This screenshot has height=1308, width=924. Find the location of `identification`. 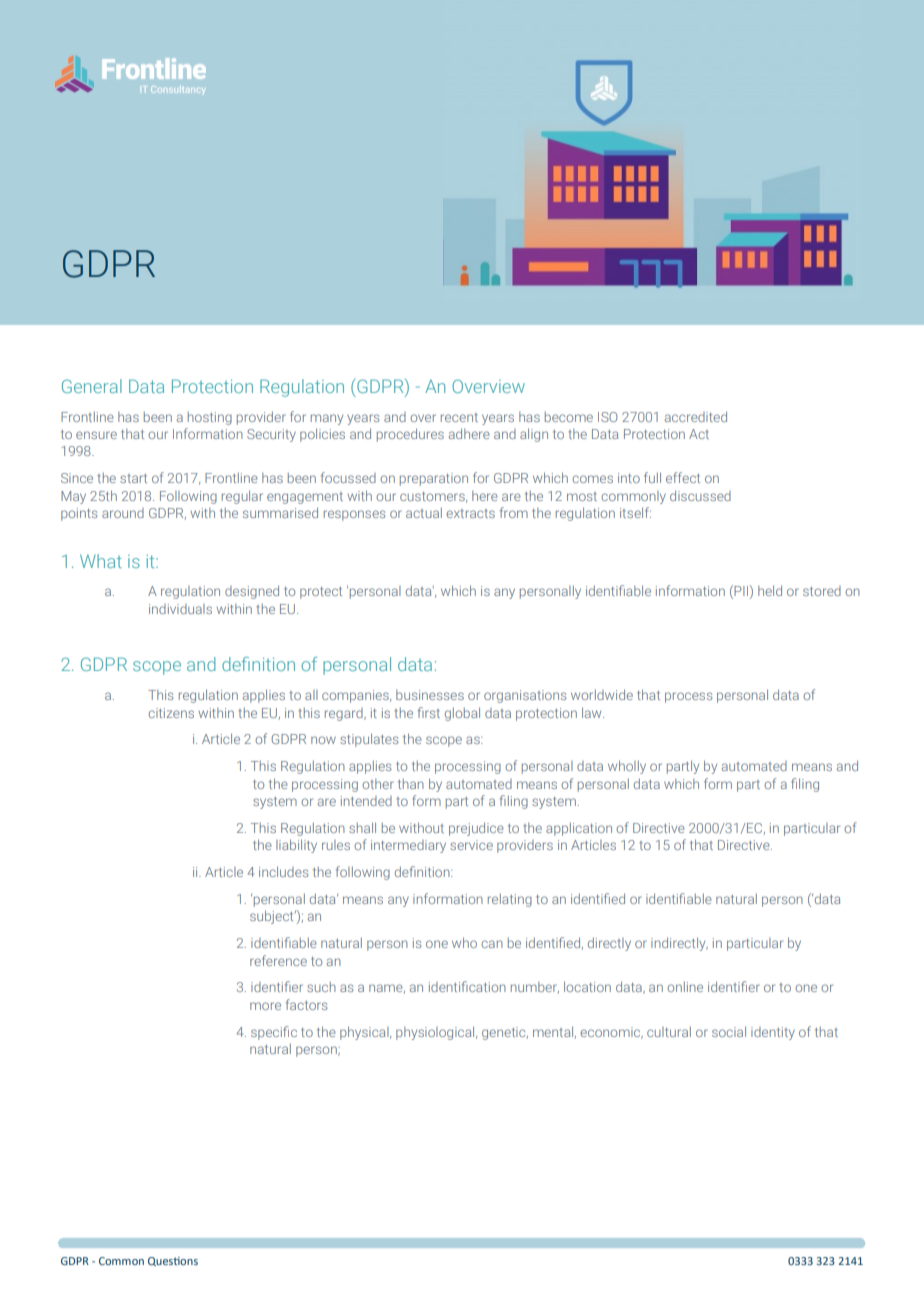

identification is located at coordinates (467, 986).
